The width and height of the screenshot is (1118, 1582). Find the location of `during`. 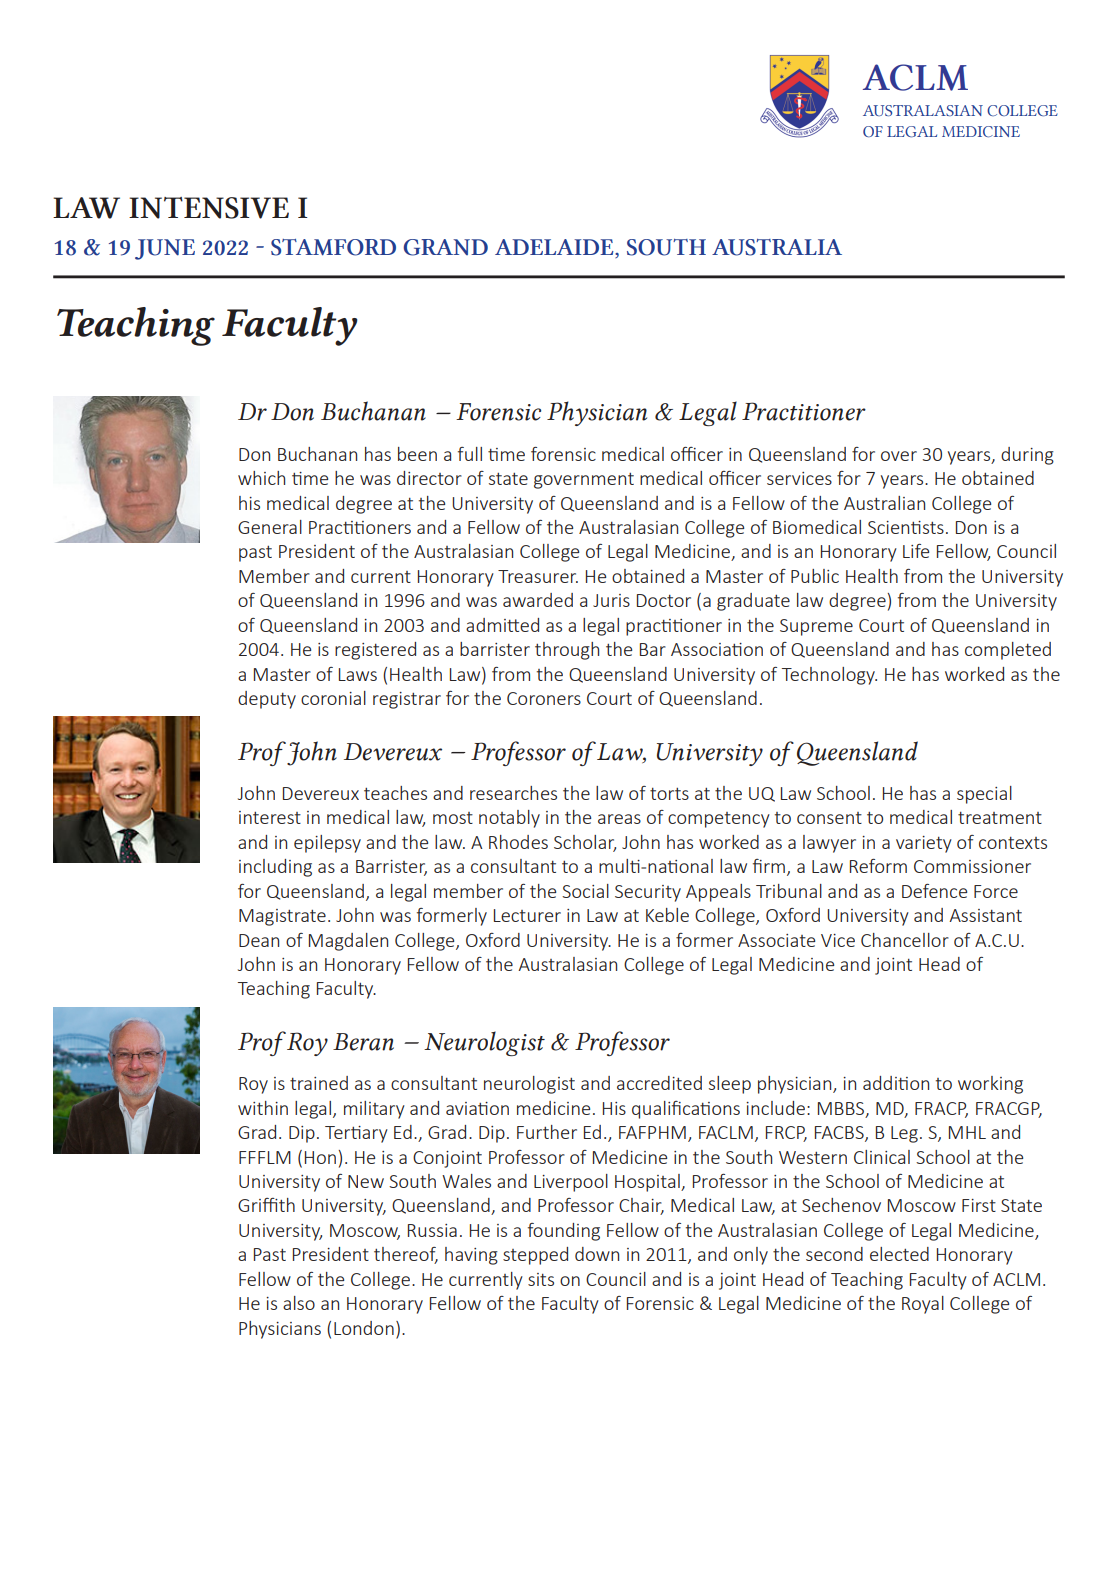

during is located at coordinates (1027, 456).
